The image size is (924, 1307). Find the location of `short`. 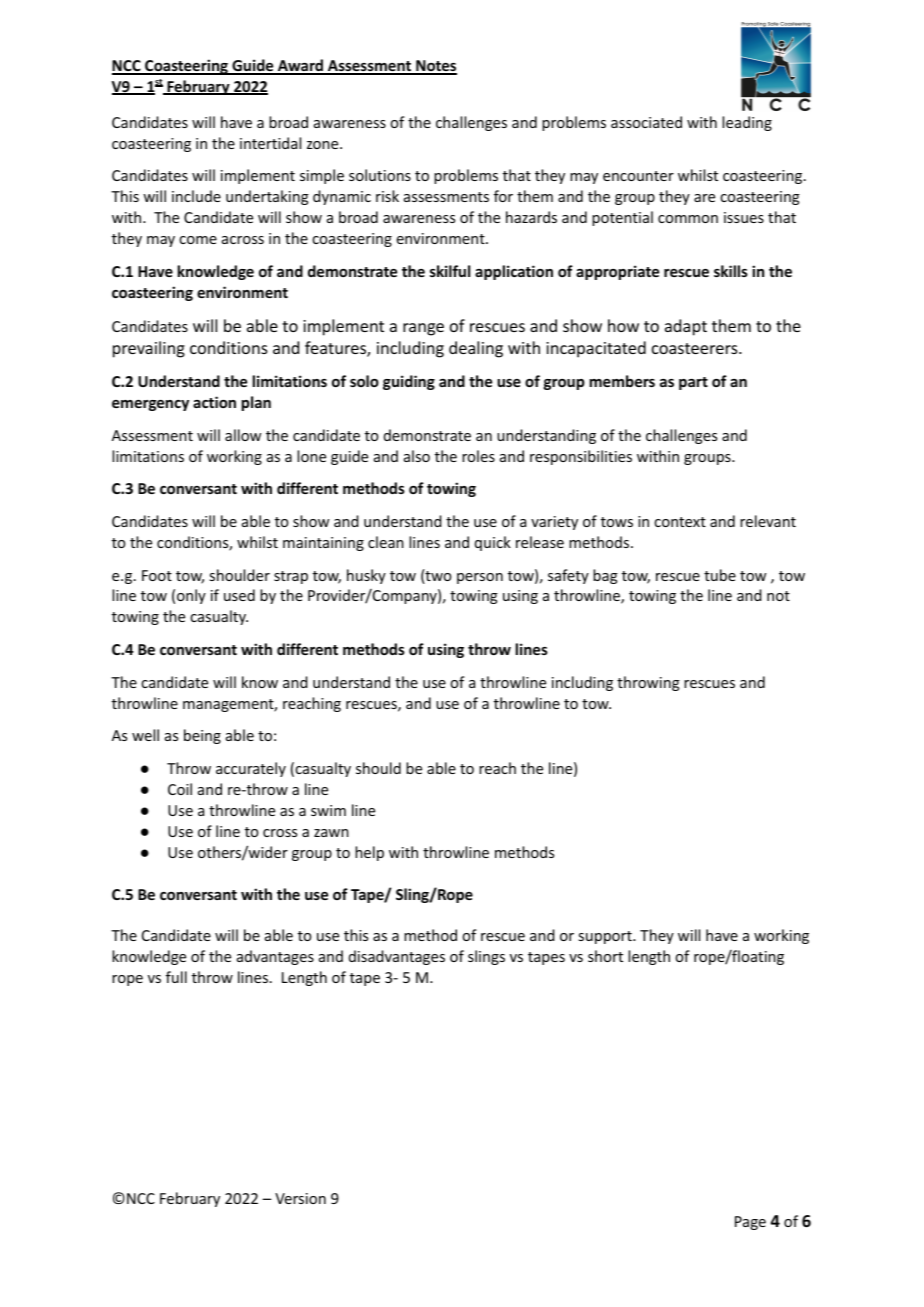

short is located at coordinates (605, 956).
